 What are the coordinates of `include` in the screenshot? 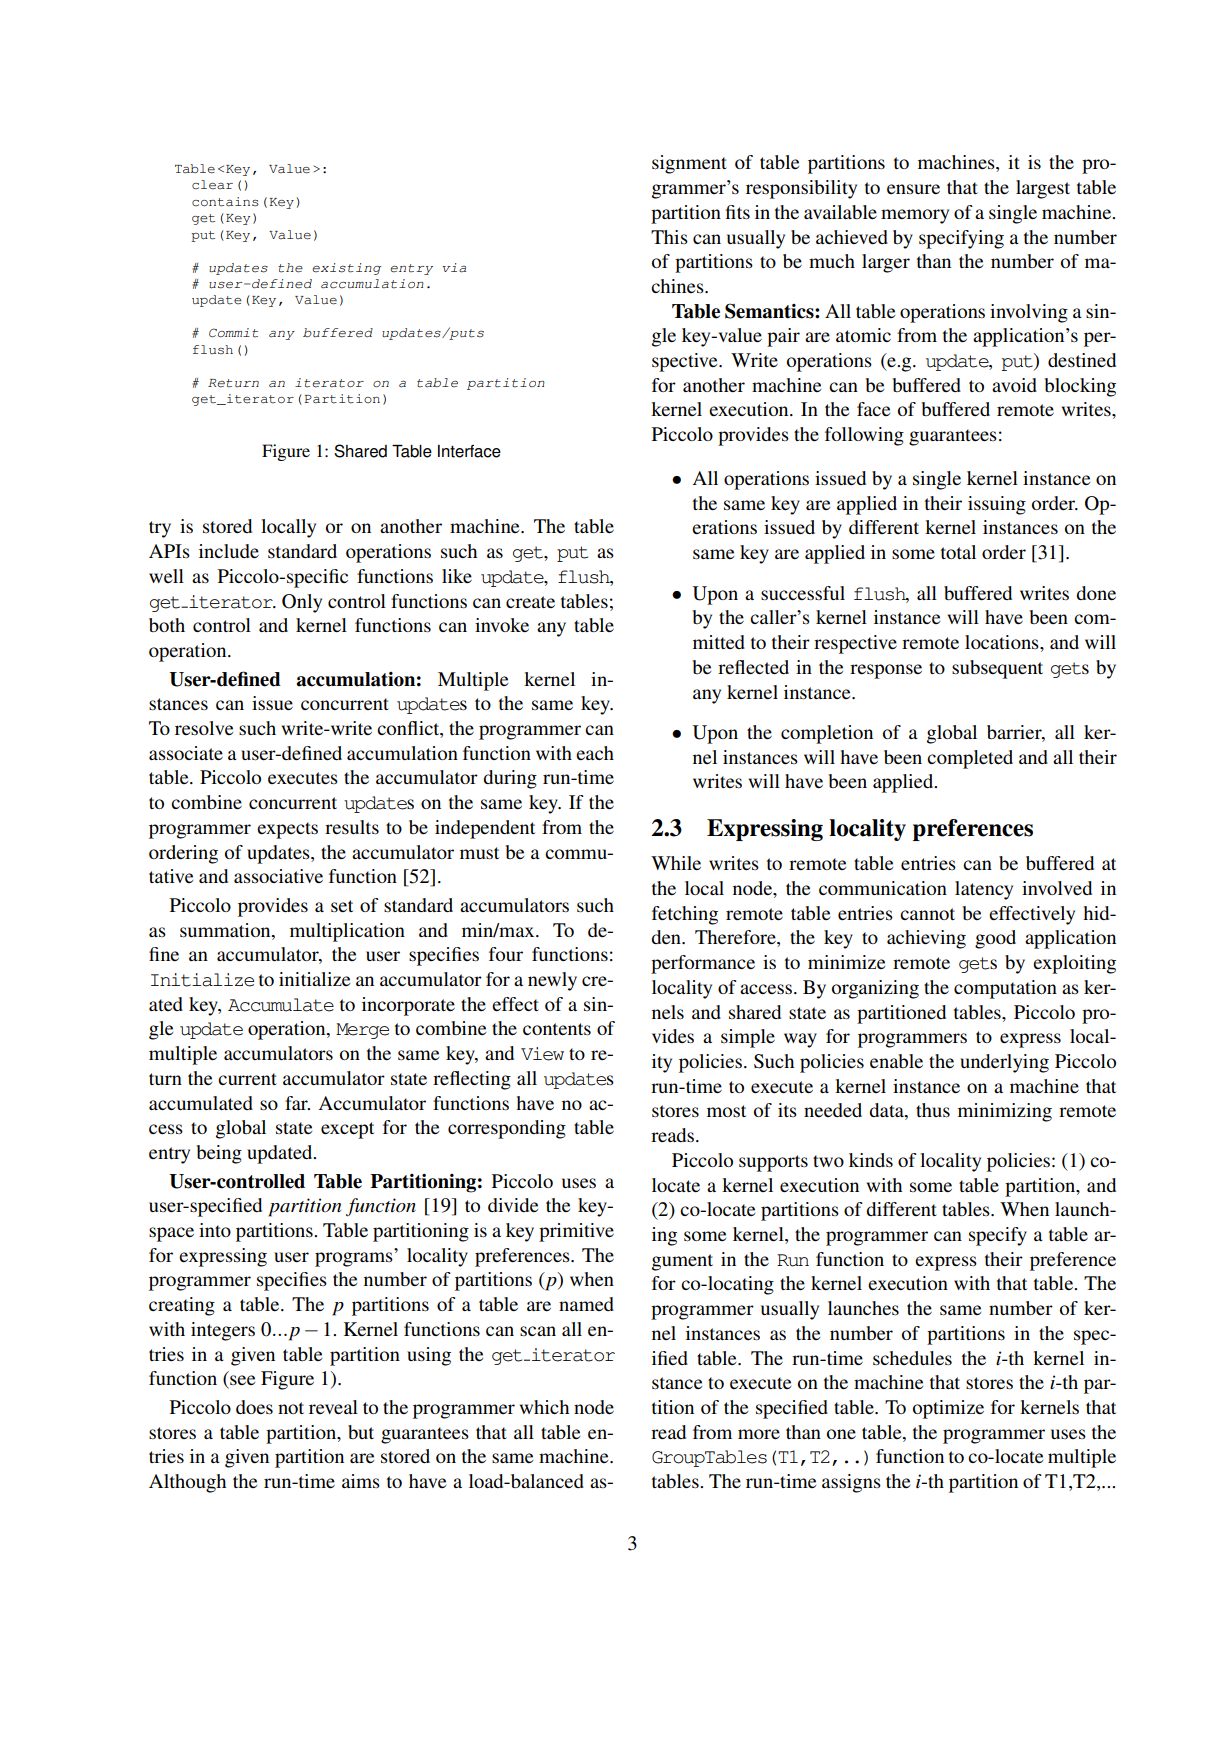 It's located at (229, 551).
